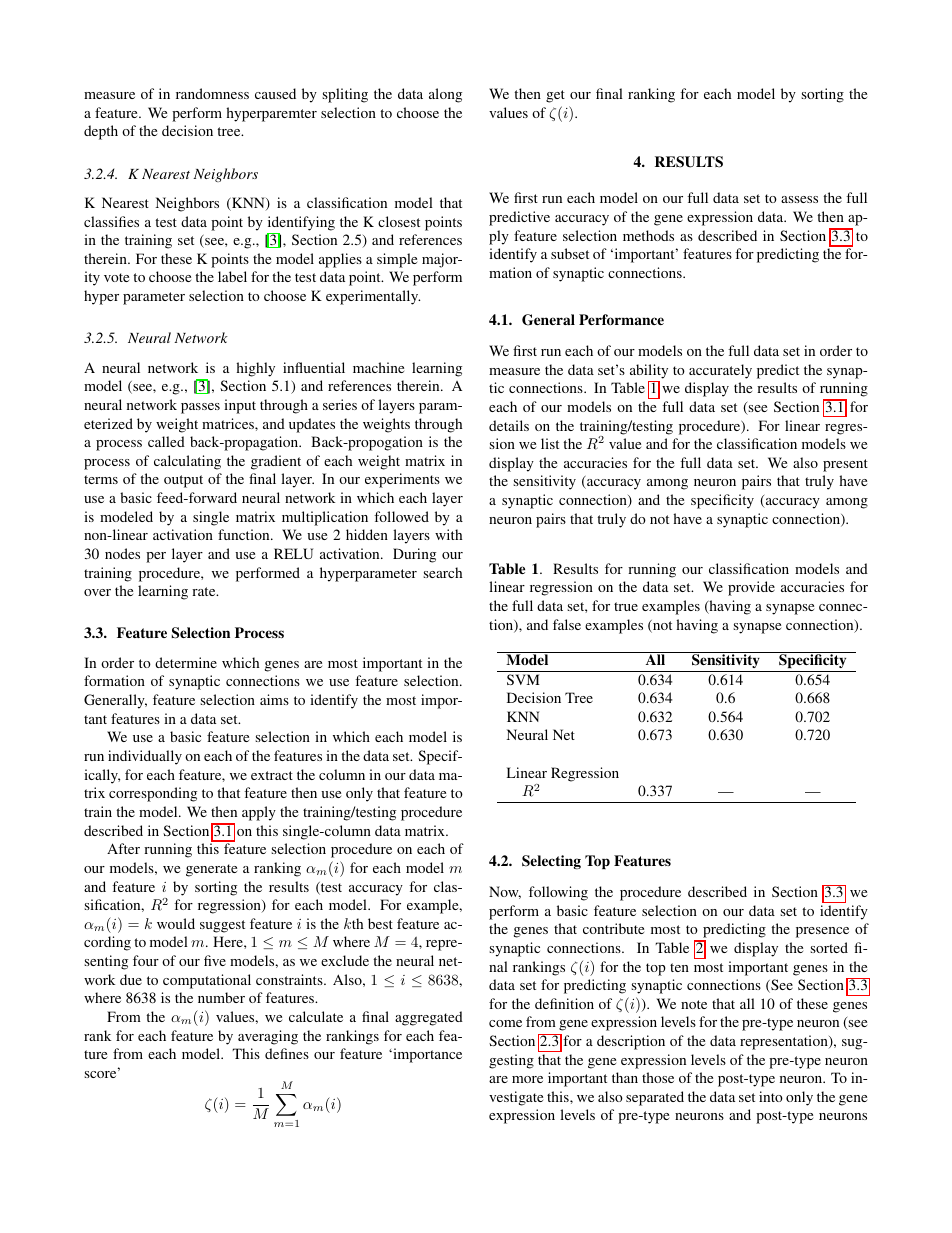 The image size is (952, 1233). What do you see at coordinates (442, 572) in the image?
I see `search` at bounding box center [442, 572].
